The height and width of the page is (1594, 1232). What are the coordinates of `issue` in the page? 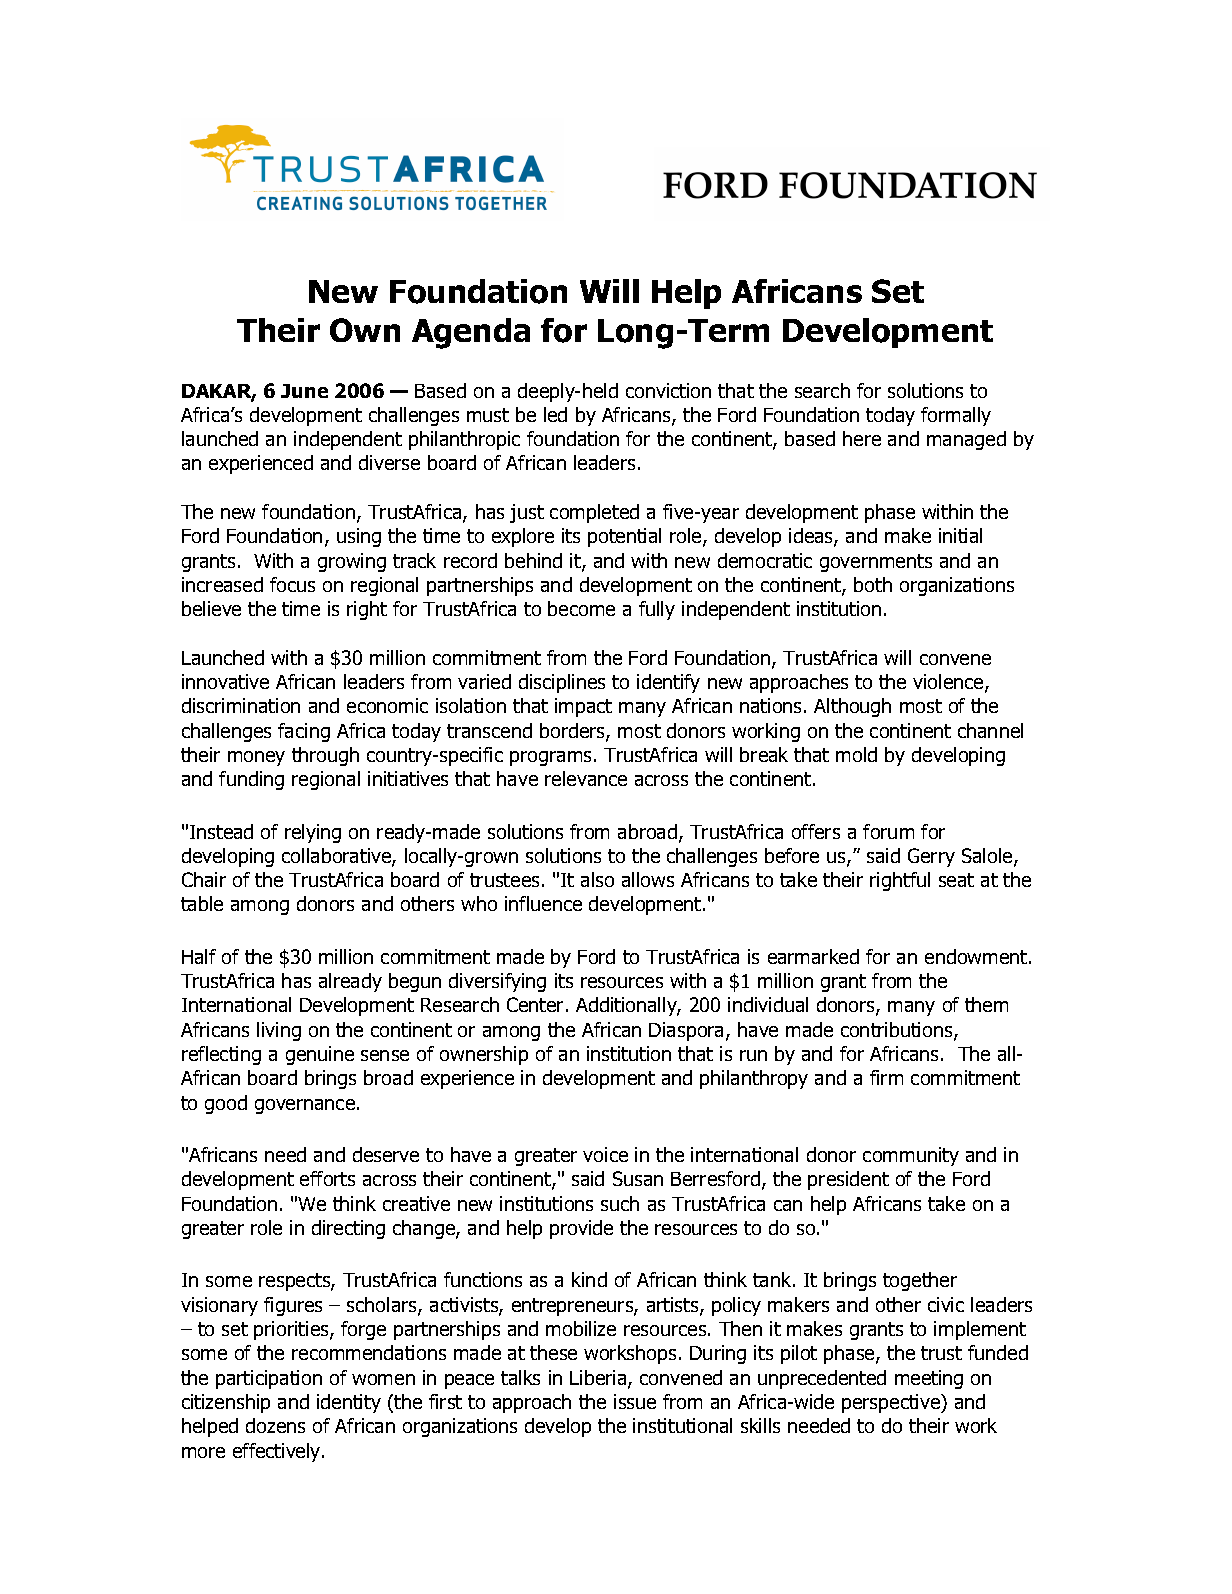 It's located at (635, 1401).
